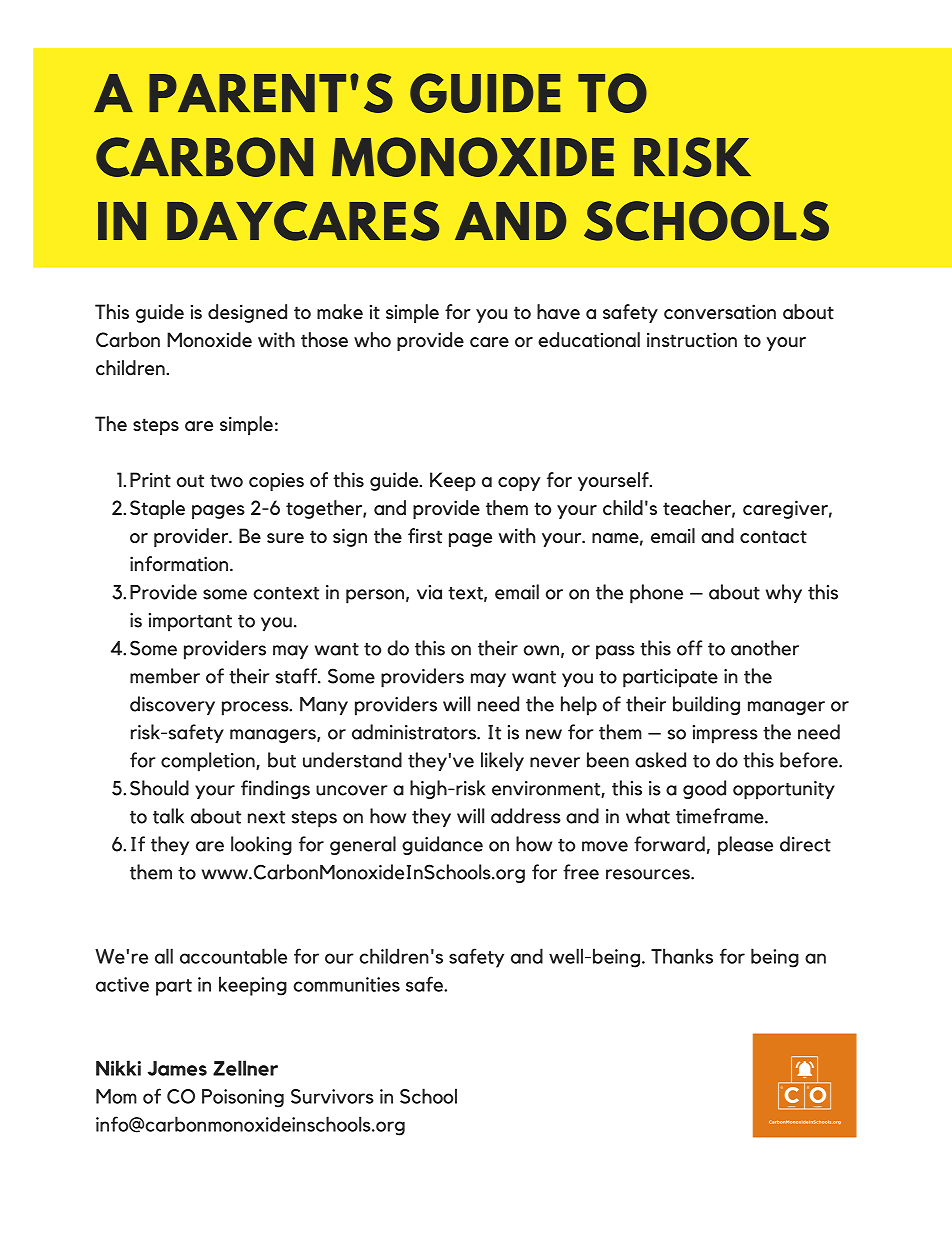 Image resolution: width=952 pixels, height=1233 pixels. I want to click on those, so click(324, 340).
